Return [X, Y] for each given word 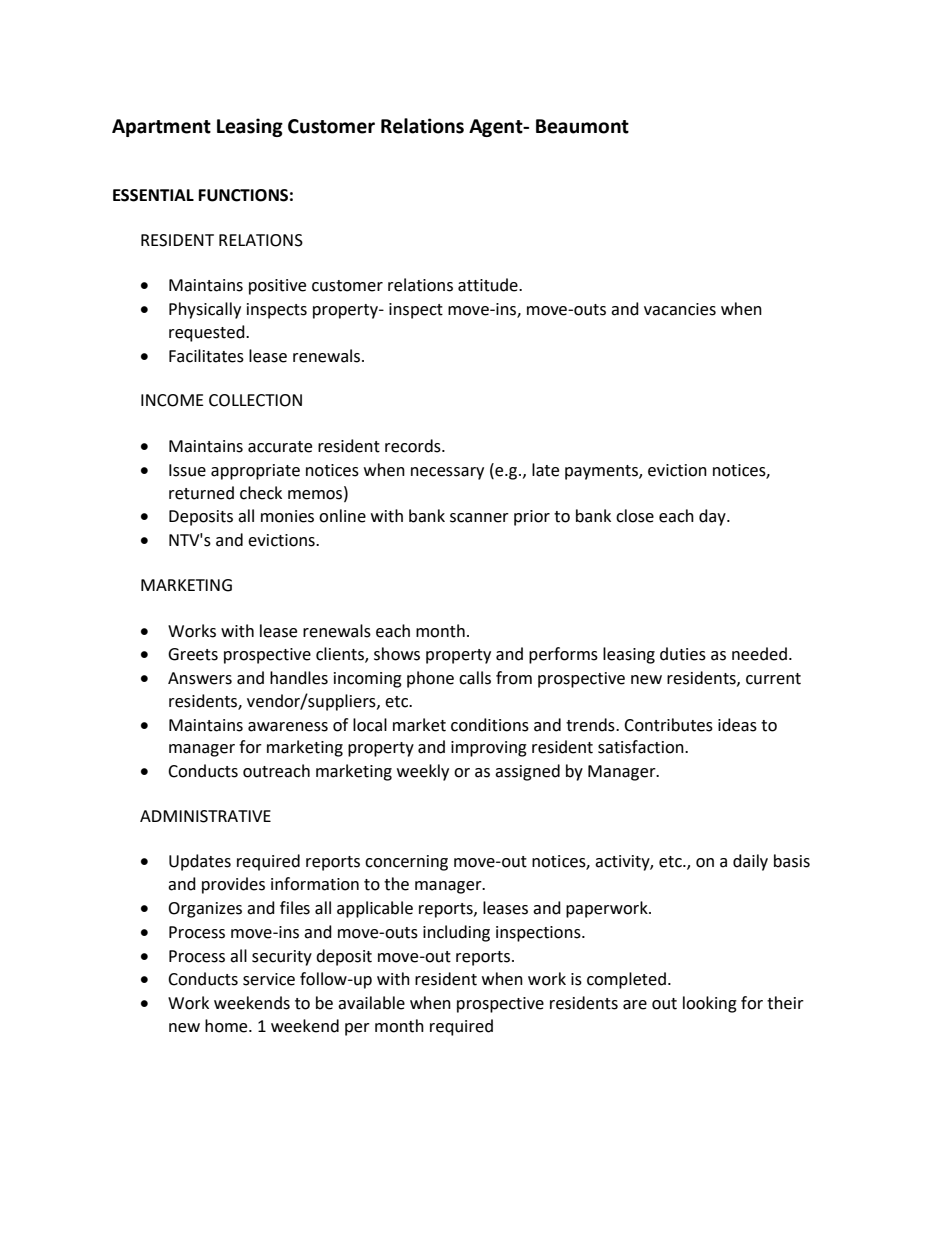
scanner [479, 518]
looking [710, 1004]
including [456, 933]
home [227, 1026]
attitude [489, 285]
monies [287, 516]
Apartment [161, 128]
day [713, 517]
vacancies [680, 309]
